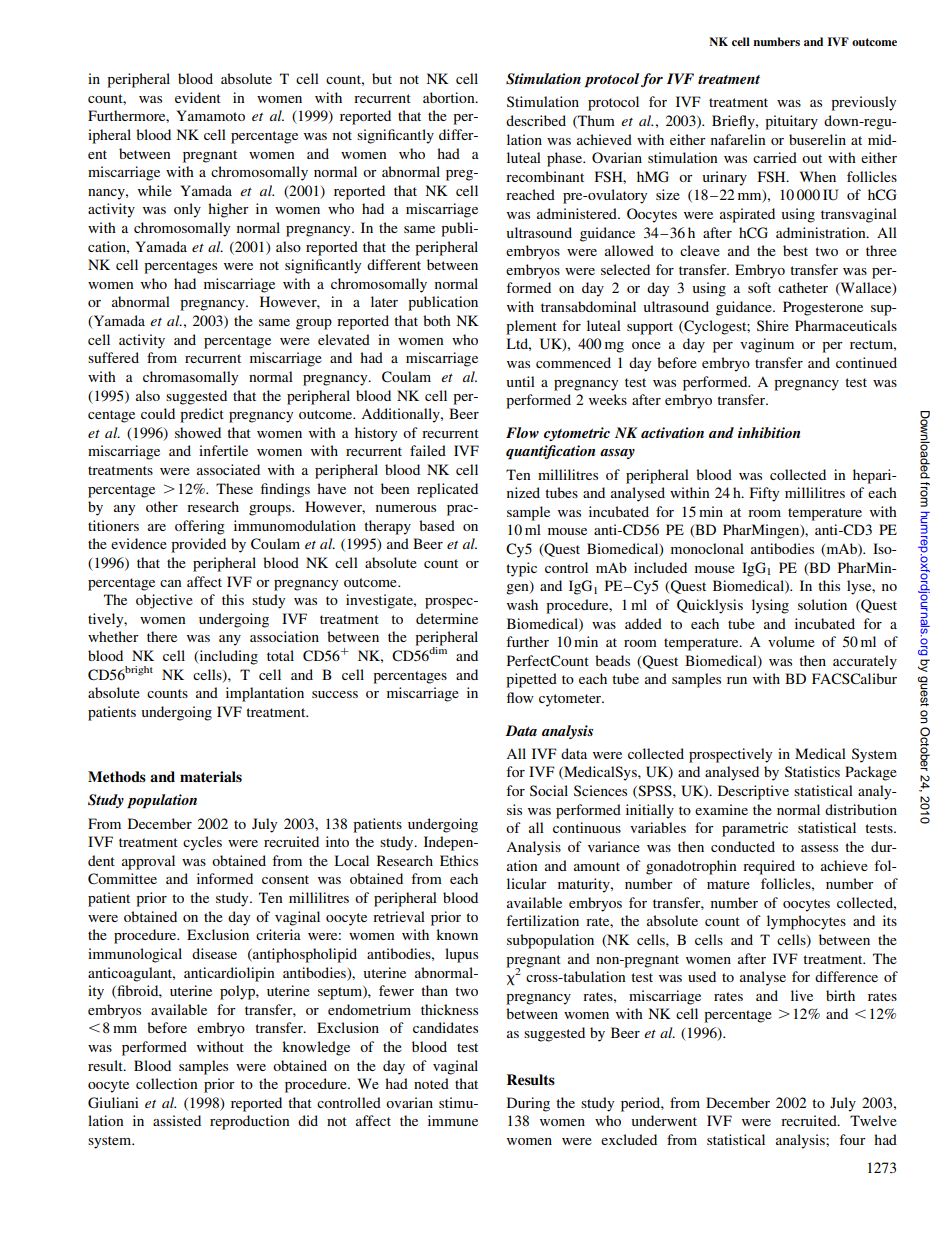  Describe the element at coordinates (177, 1120) in the document. I see `assisted` at that location.
